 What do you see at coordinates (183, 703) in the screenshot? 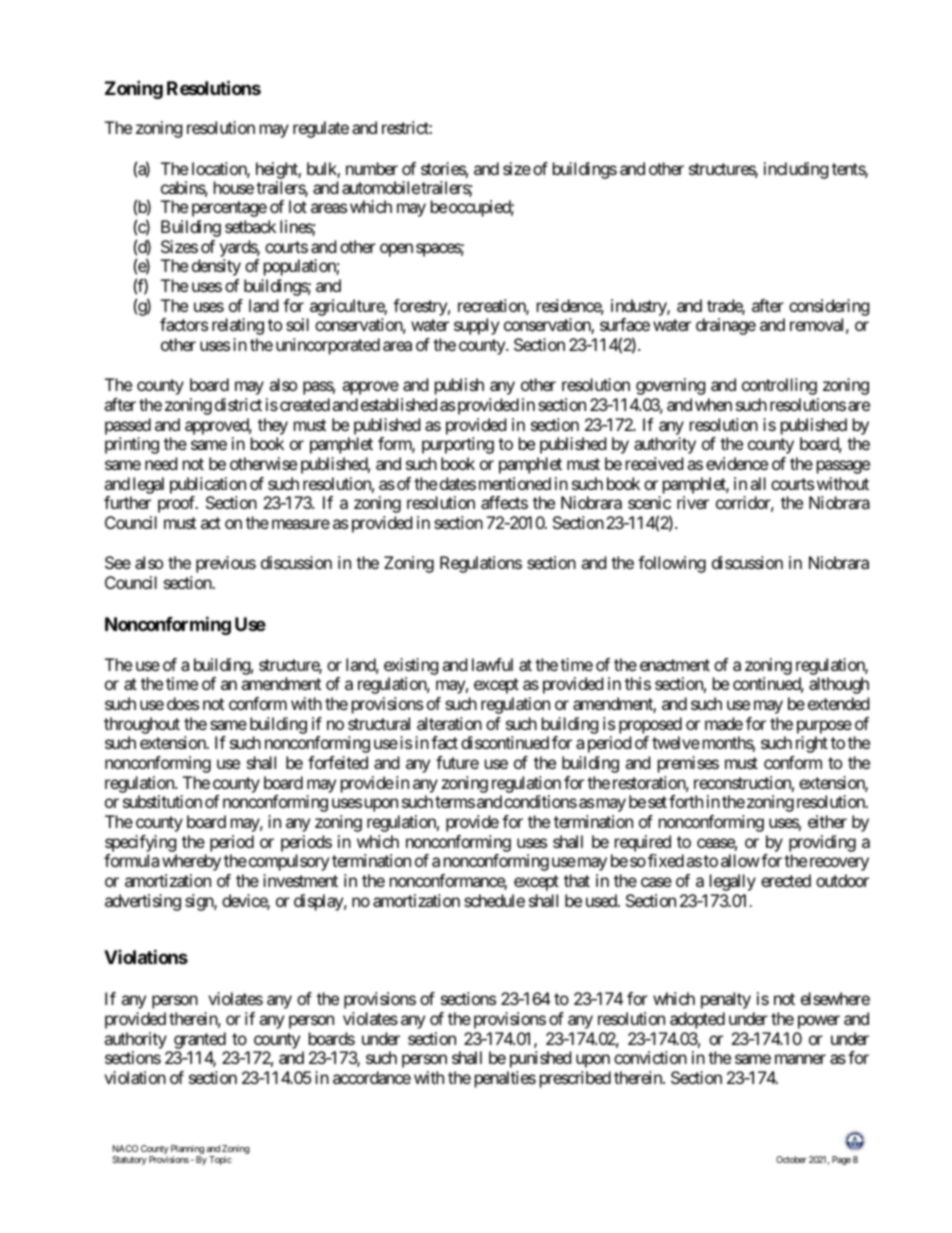
I see `does` at bounding box center [183, 703].
